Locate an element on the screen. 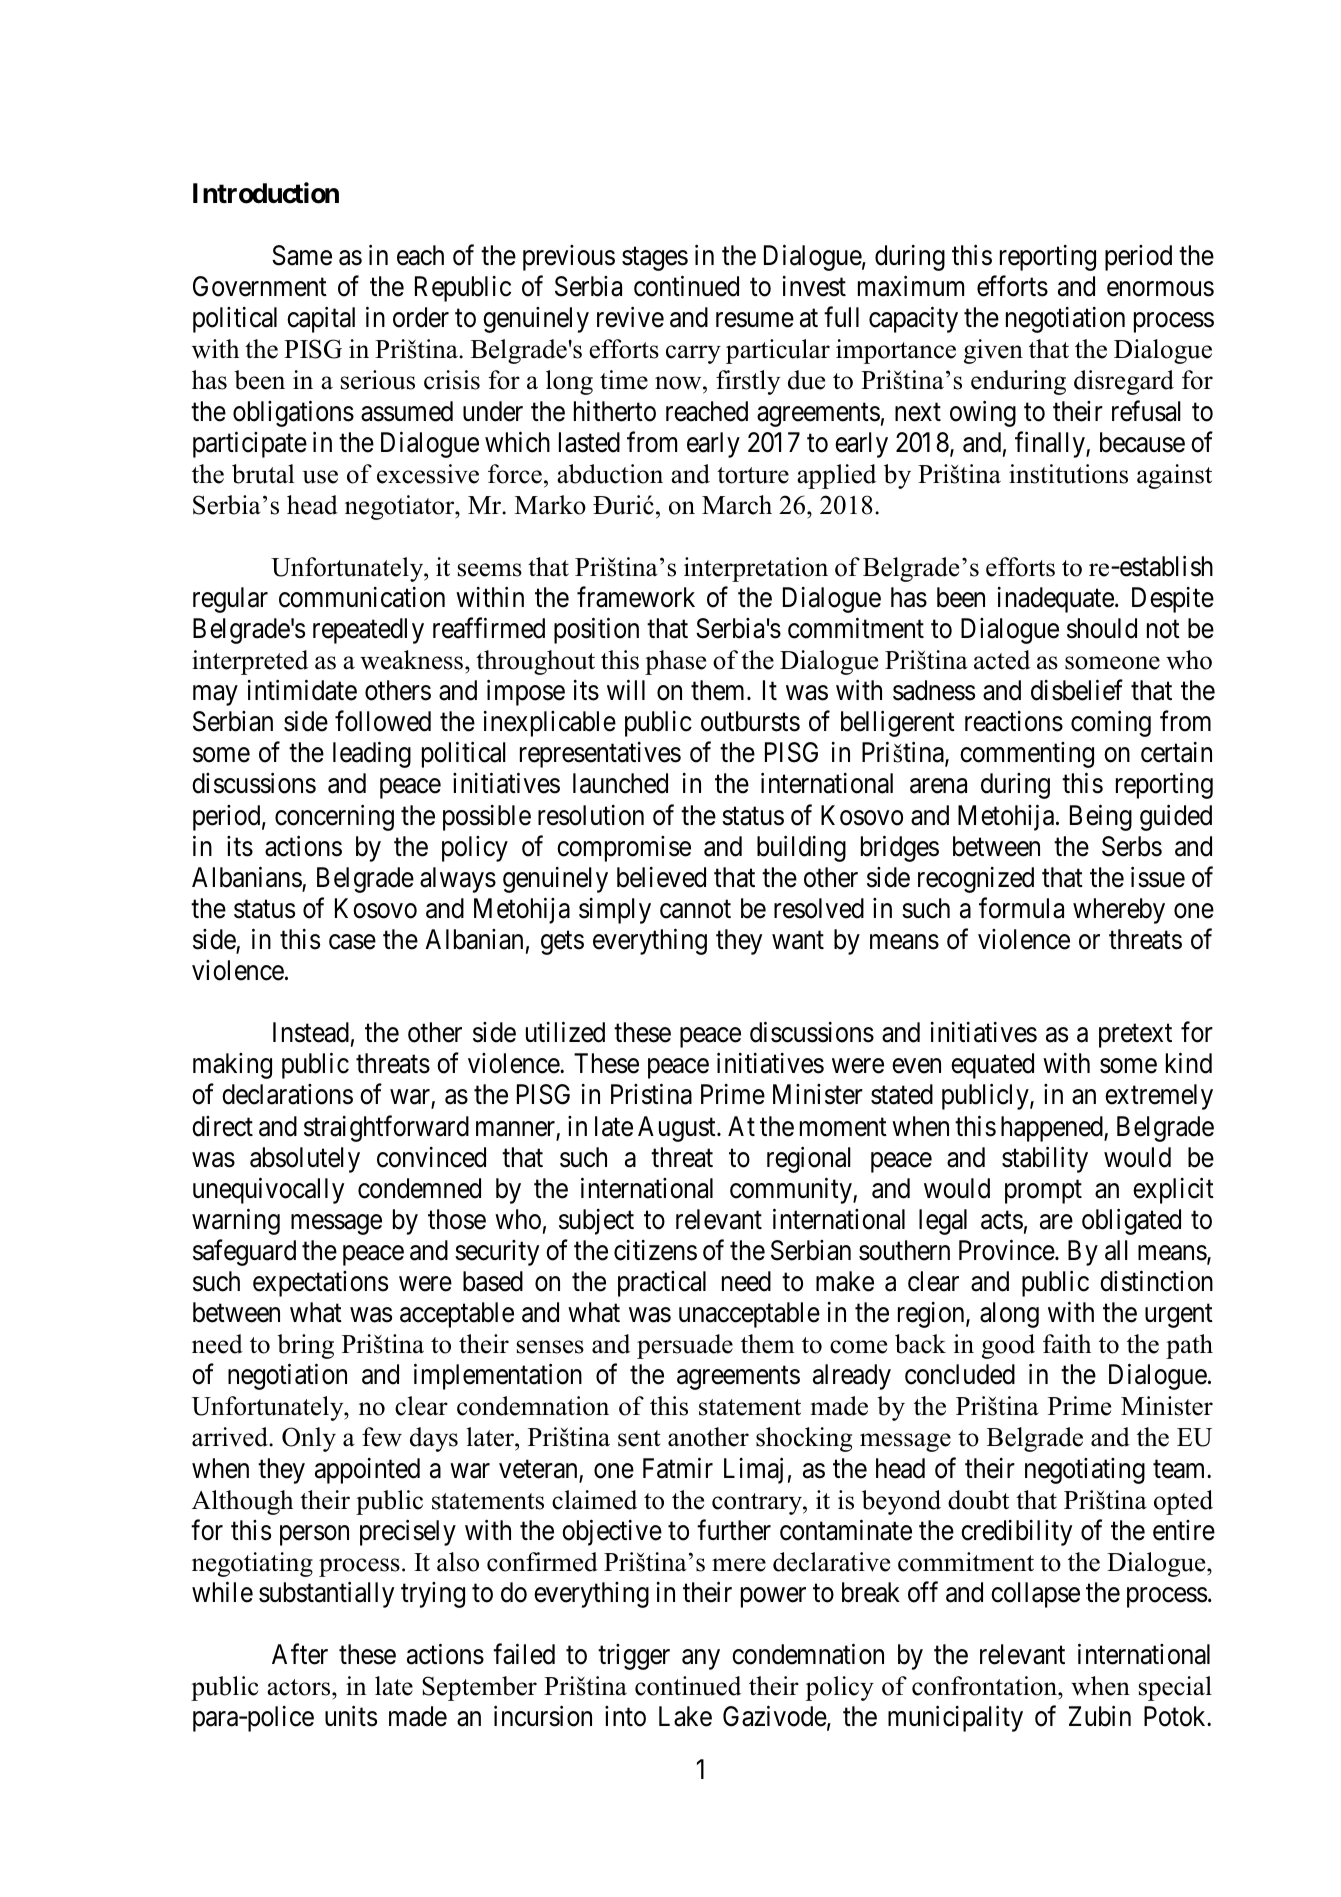 The height and width of the screenshot is (1897, 1341). persuade is located at coordinates (685, 1346).
